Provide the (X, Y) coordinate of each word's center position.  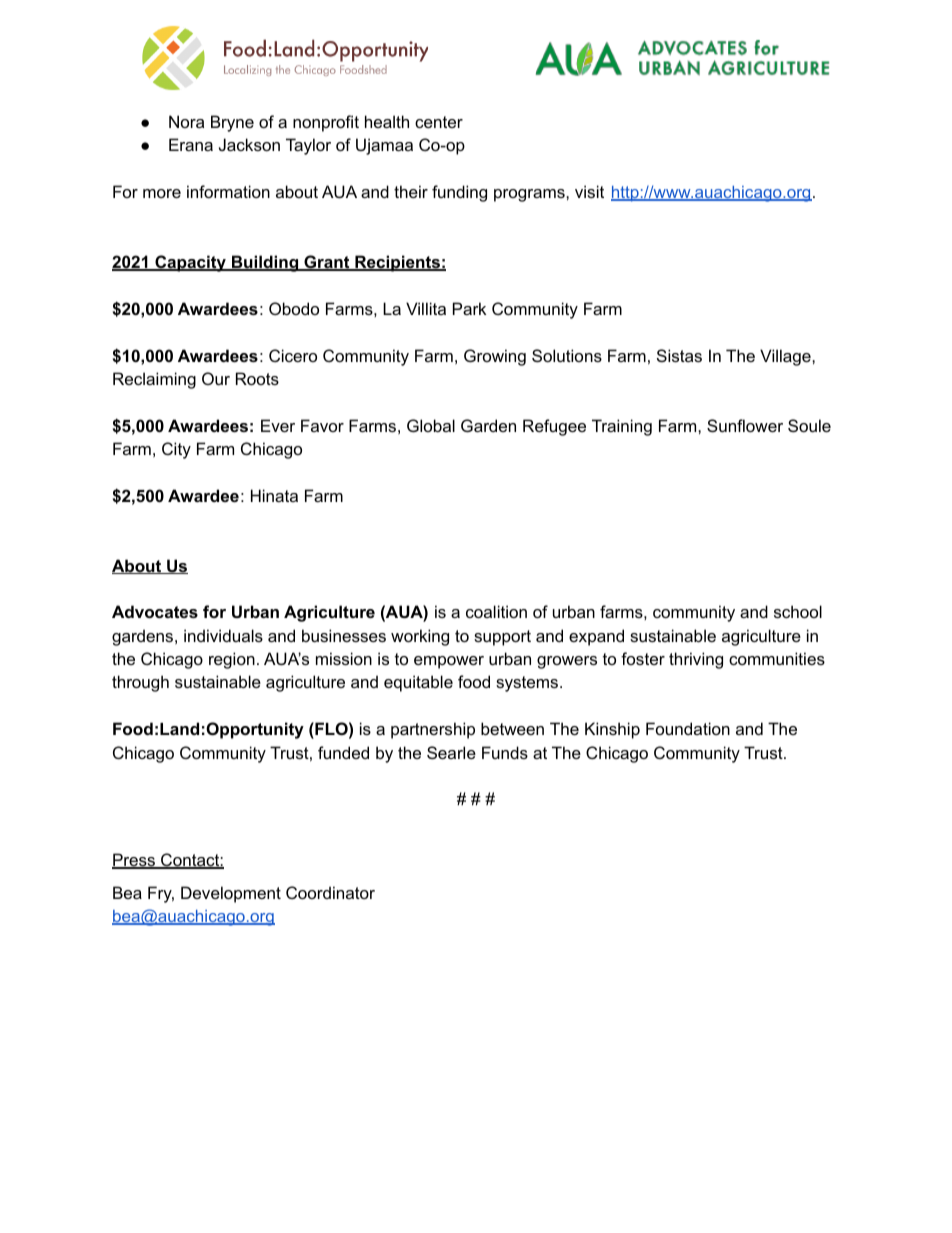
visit (589, 191)
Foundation (688, 728)
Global (431, 425)
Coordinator (330, 892)
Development (231, 894)
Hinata (274, 495)
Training (622, 427)
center (439, 122)
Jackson (249, 144)
